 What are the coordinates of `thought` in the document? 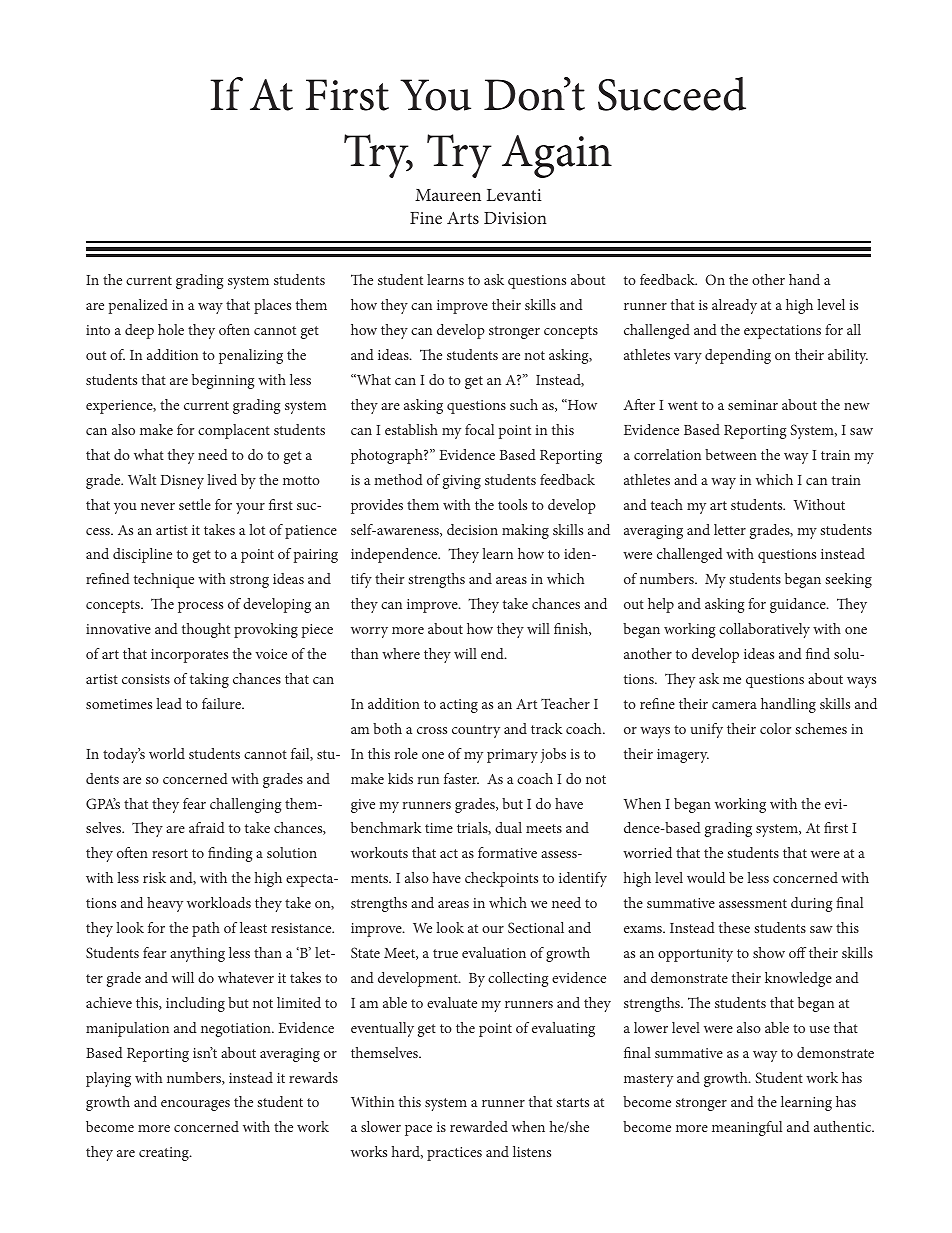 It's located at (206, 630).
